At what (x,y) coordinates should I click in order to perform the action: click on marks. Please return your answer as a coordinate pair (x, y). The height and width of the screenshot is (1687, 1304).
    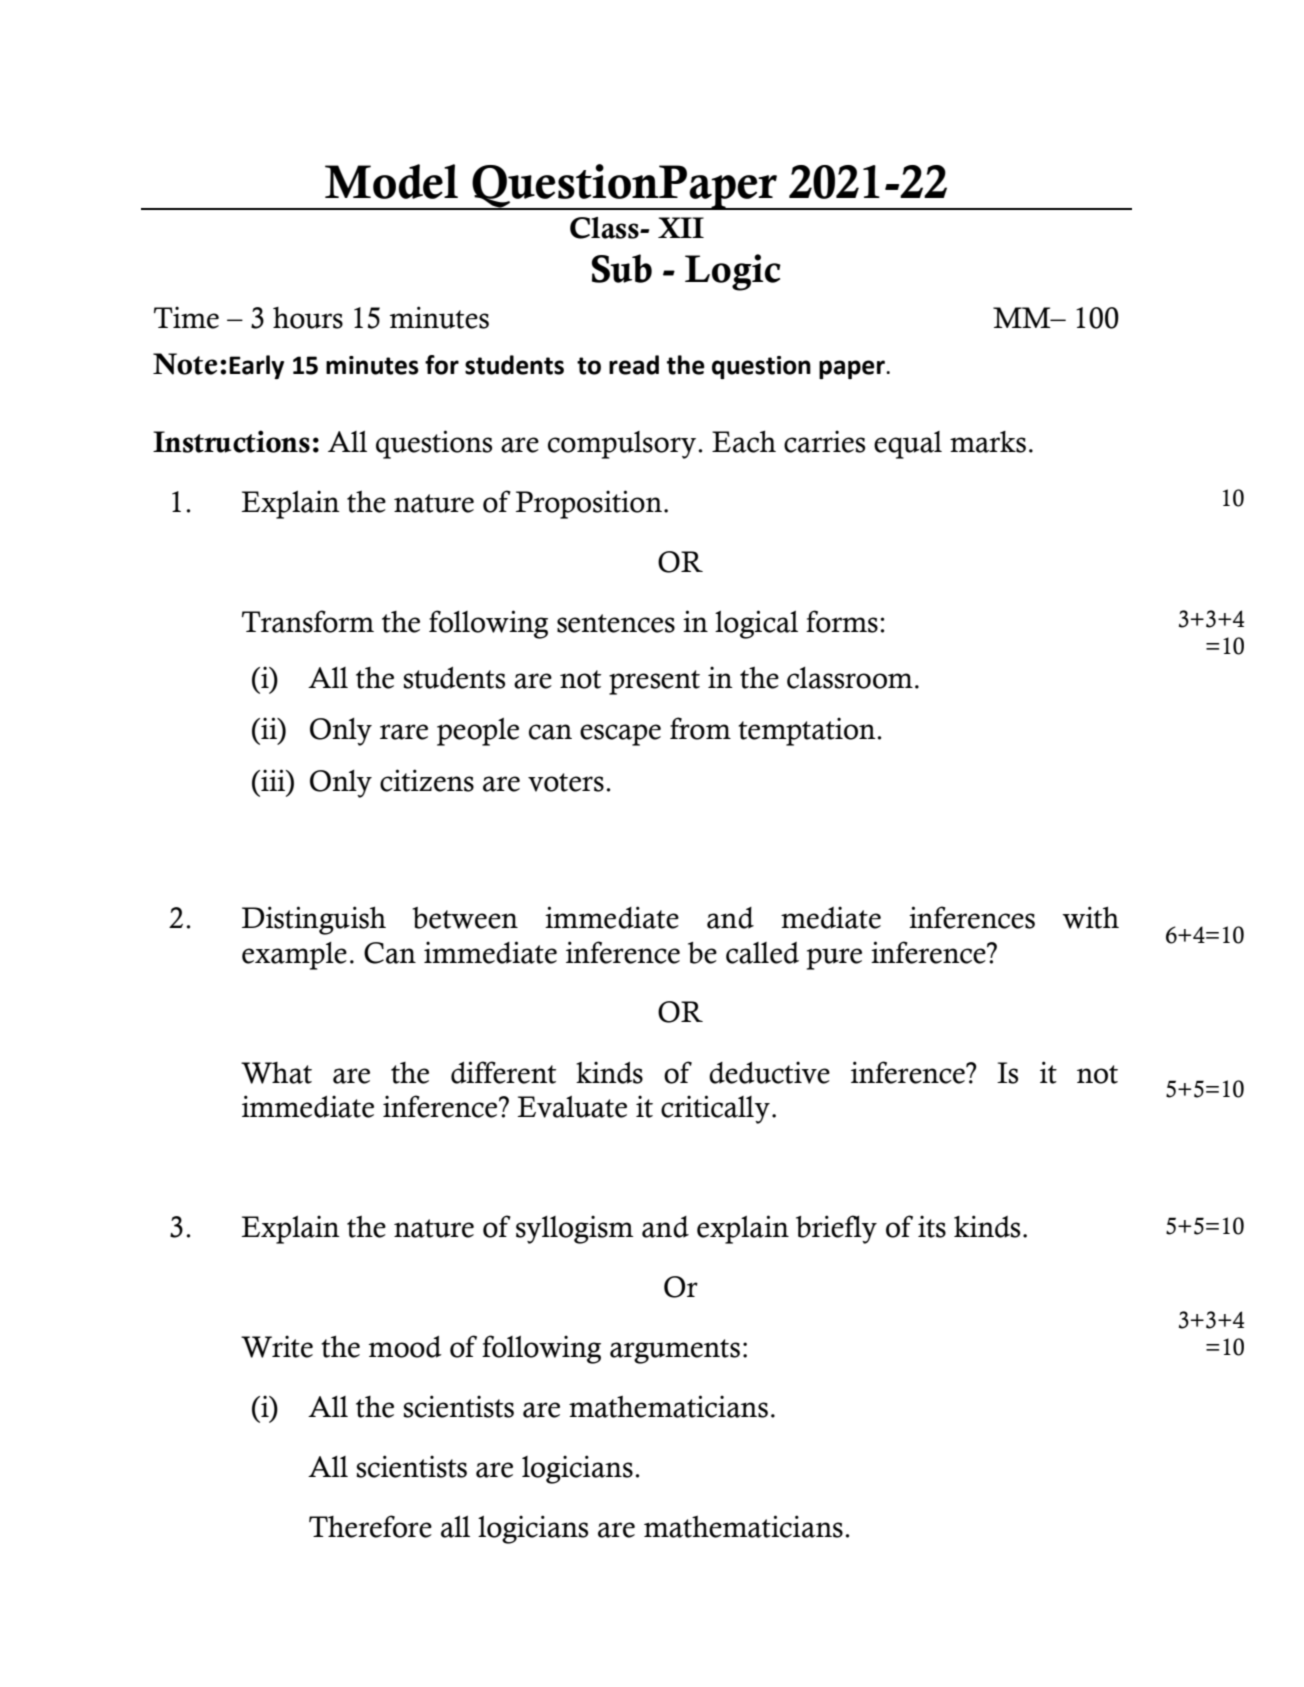
    Looking at the image, I should click on (988, 442).
